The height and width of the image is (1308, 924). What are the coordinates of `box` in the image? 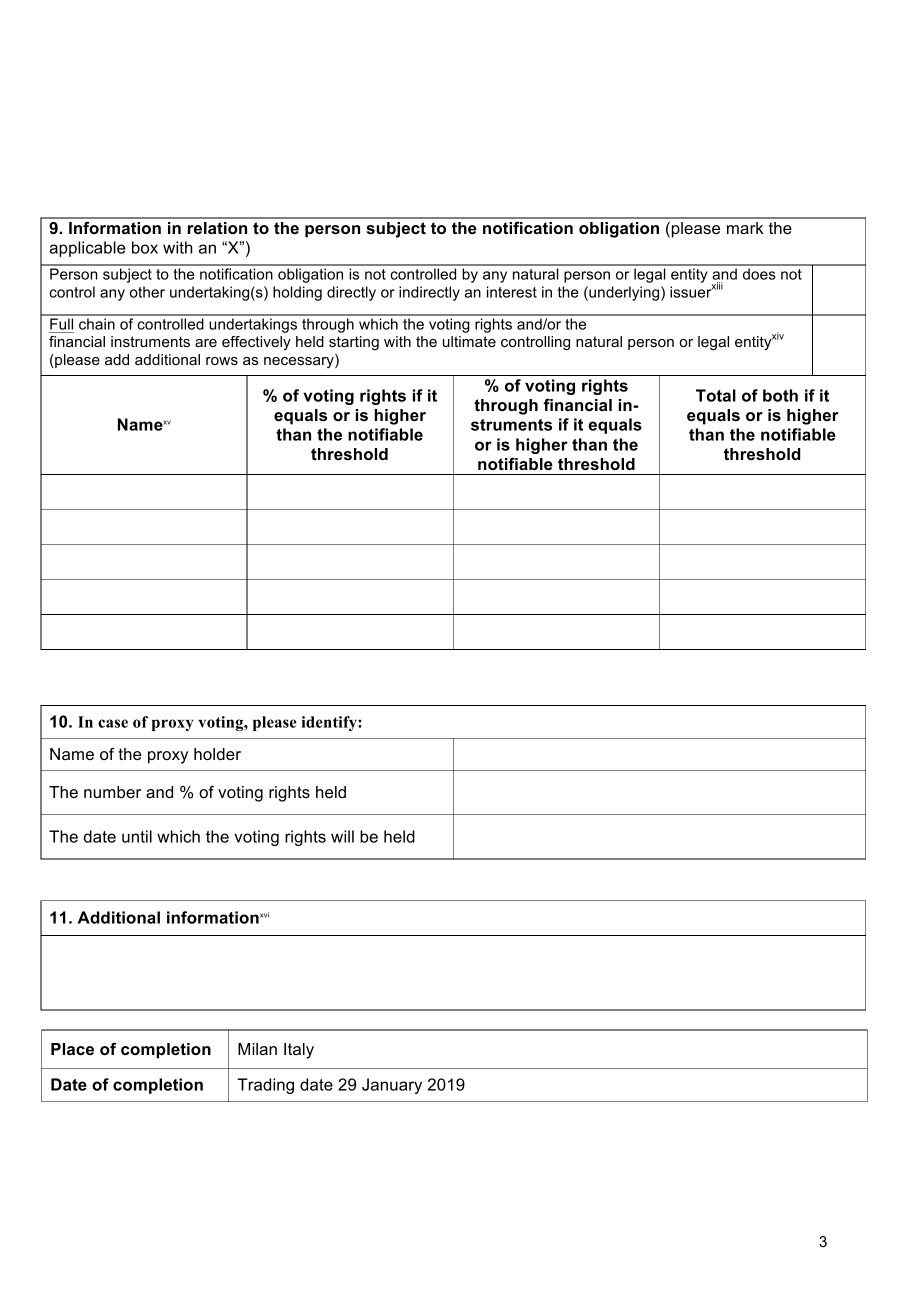 It's located at (145, 247).
